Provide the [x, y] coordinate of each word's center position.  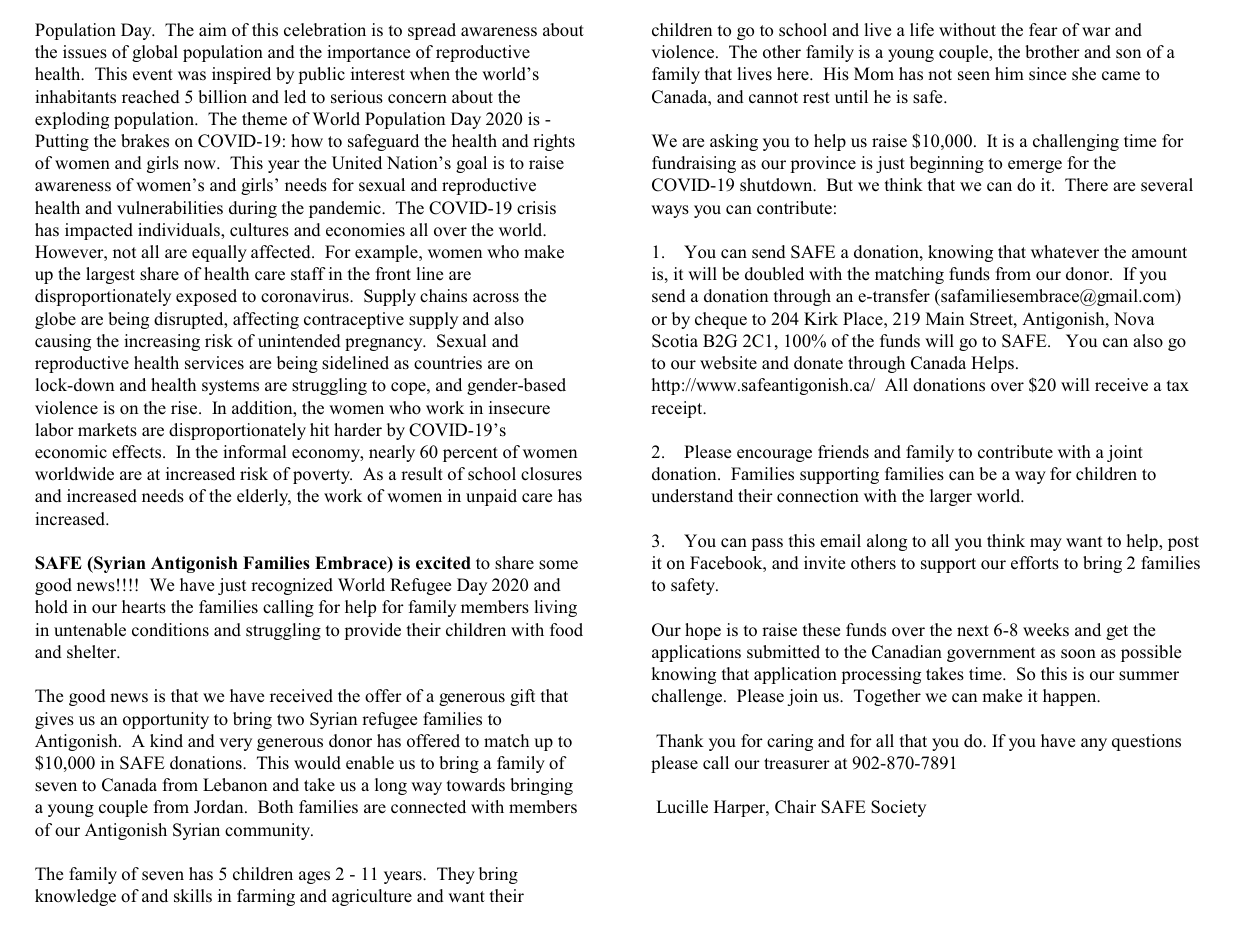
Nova [1134, 319]
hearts [144, 607]
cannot [773, 98]
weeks [1046, 629]
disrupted [190, 320]
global [155, 53]
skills [193, 896]
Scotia [675, 341]
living [555, 608]
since [1047, 74]
